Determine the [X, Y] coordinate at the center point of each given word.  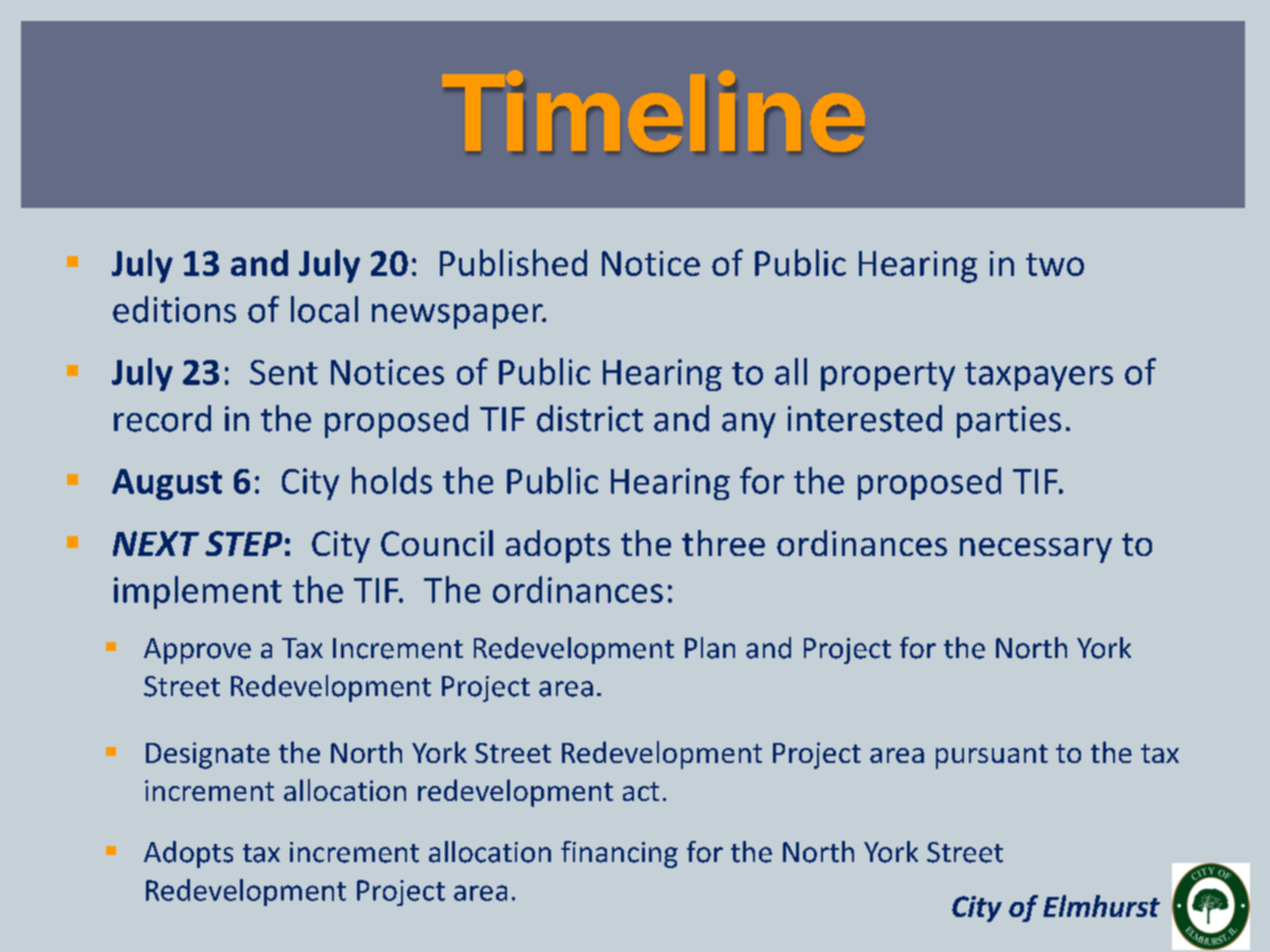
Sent [284, 372]
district [590, 418]
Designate [208, 755]
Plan [710, 648]
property [888, 376]
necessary [1036, 550]
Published [513, 262]
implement [198, 592]
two [1055, 264]
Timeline [654, 105]
